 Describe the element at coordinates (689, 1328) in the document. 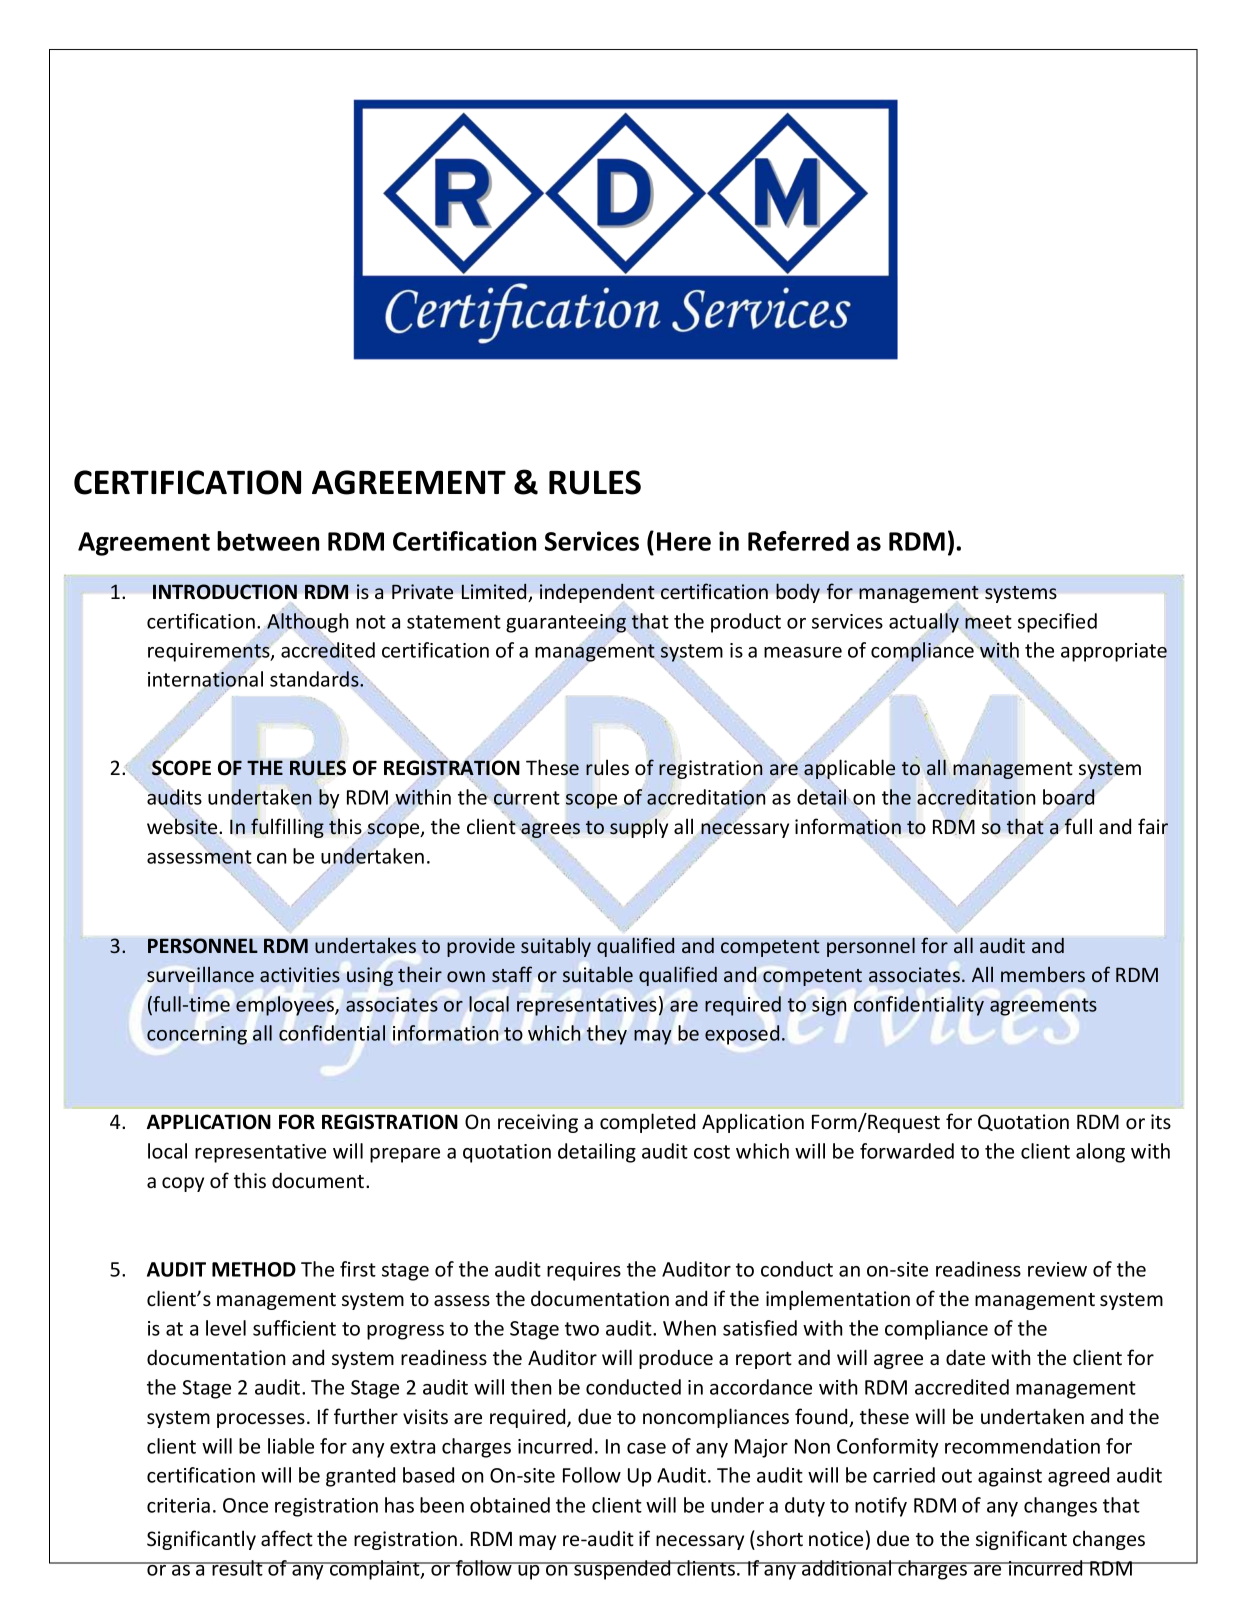

I see `When` at that location.
